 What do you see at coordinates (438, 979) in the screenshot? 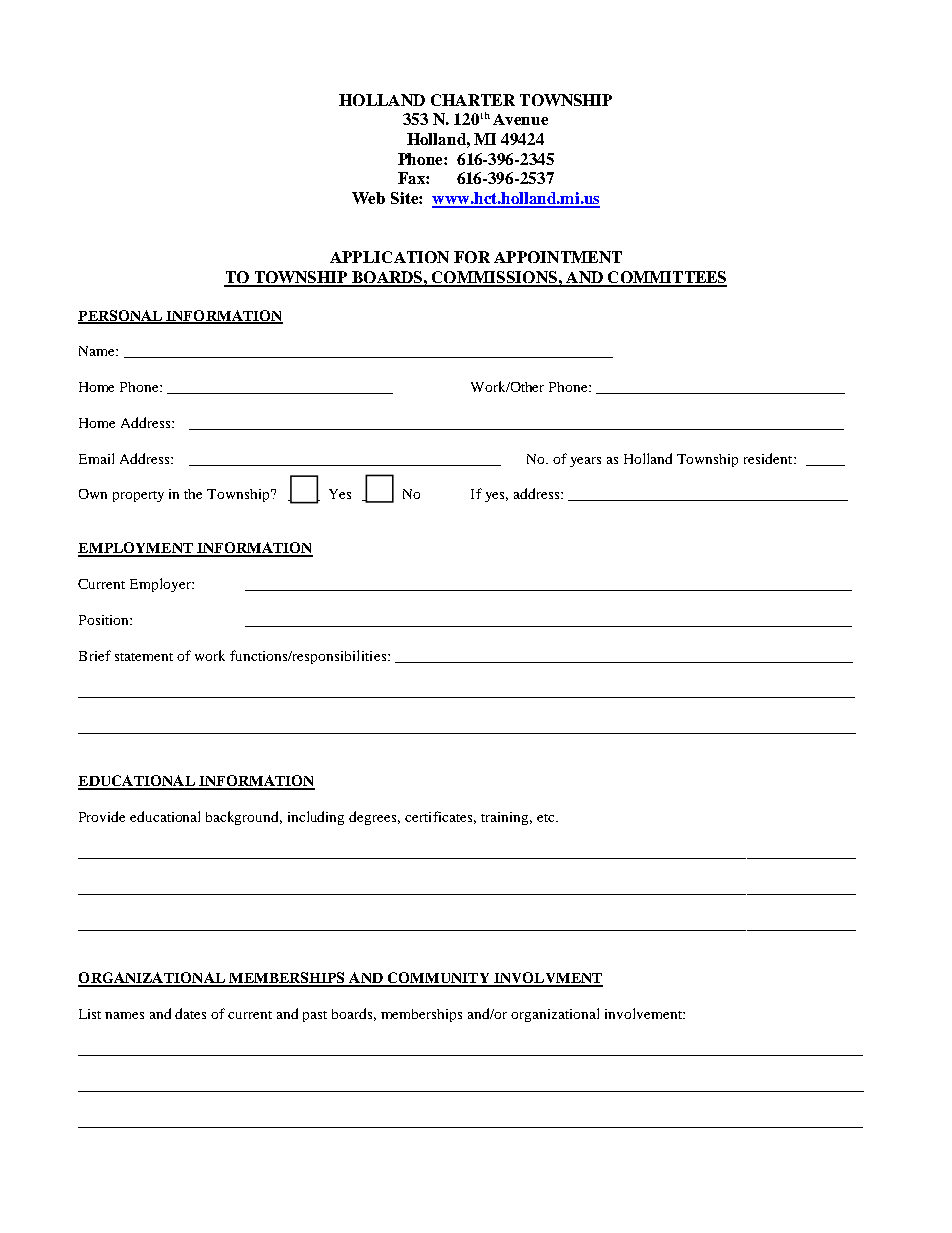
I see `COMMUNITY` at bounding box center [438, 979].
